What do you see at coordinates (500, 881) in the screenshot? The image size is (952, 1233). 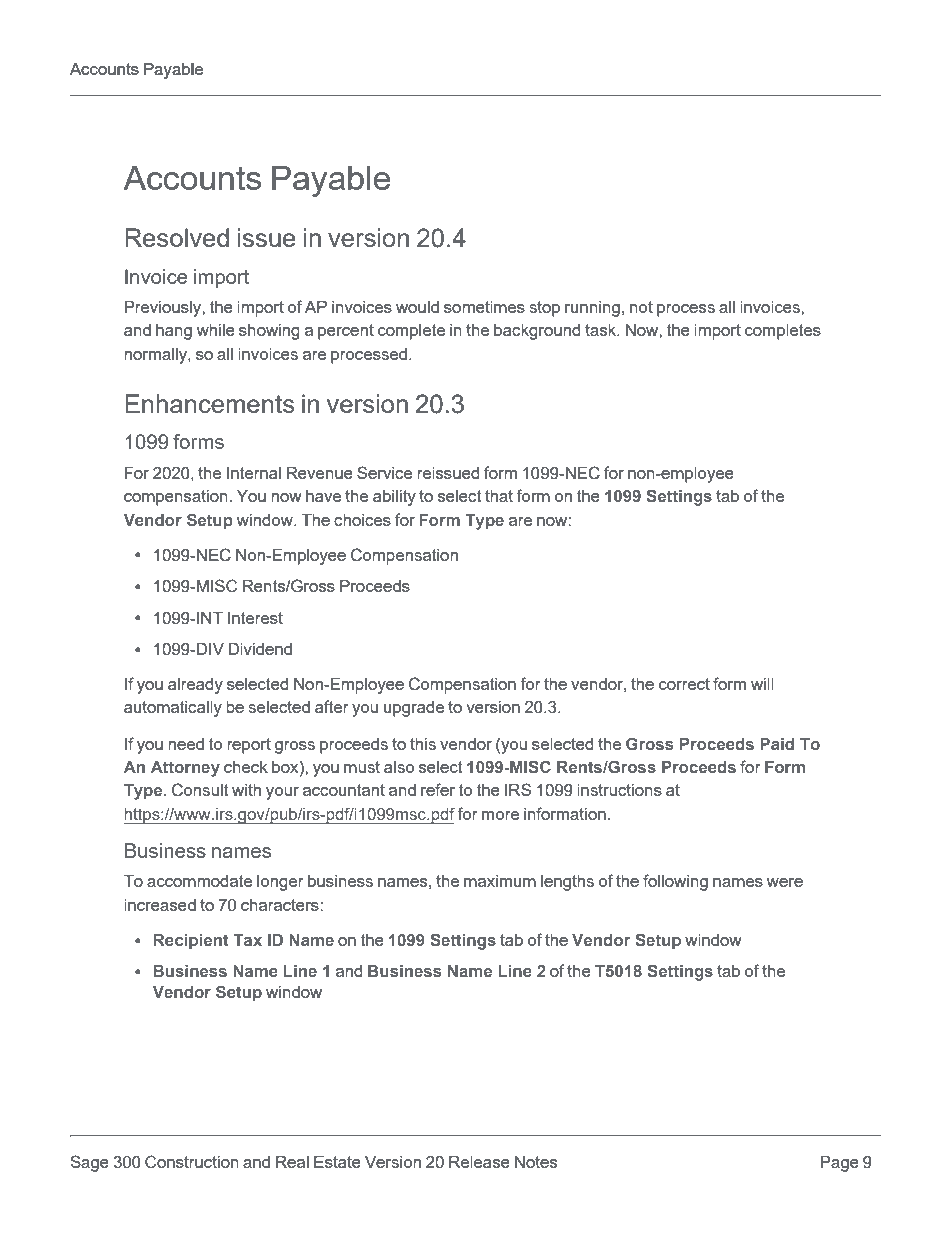 I see `maximum` at bounding box center [500, 881].
